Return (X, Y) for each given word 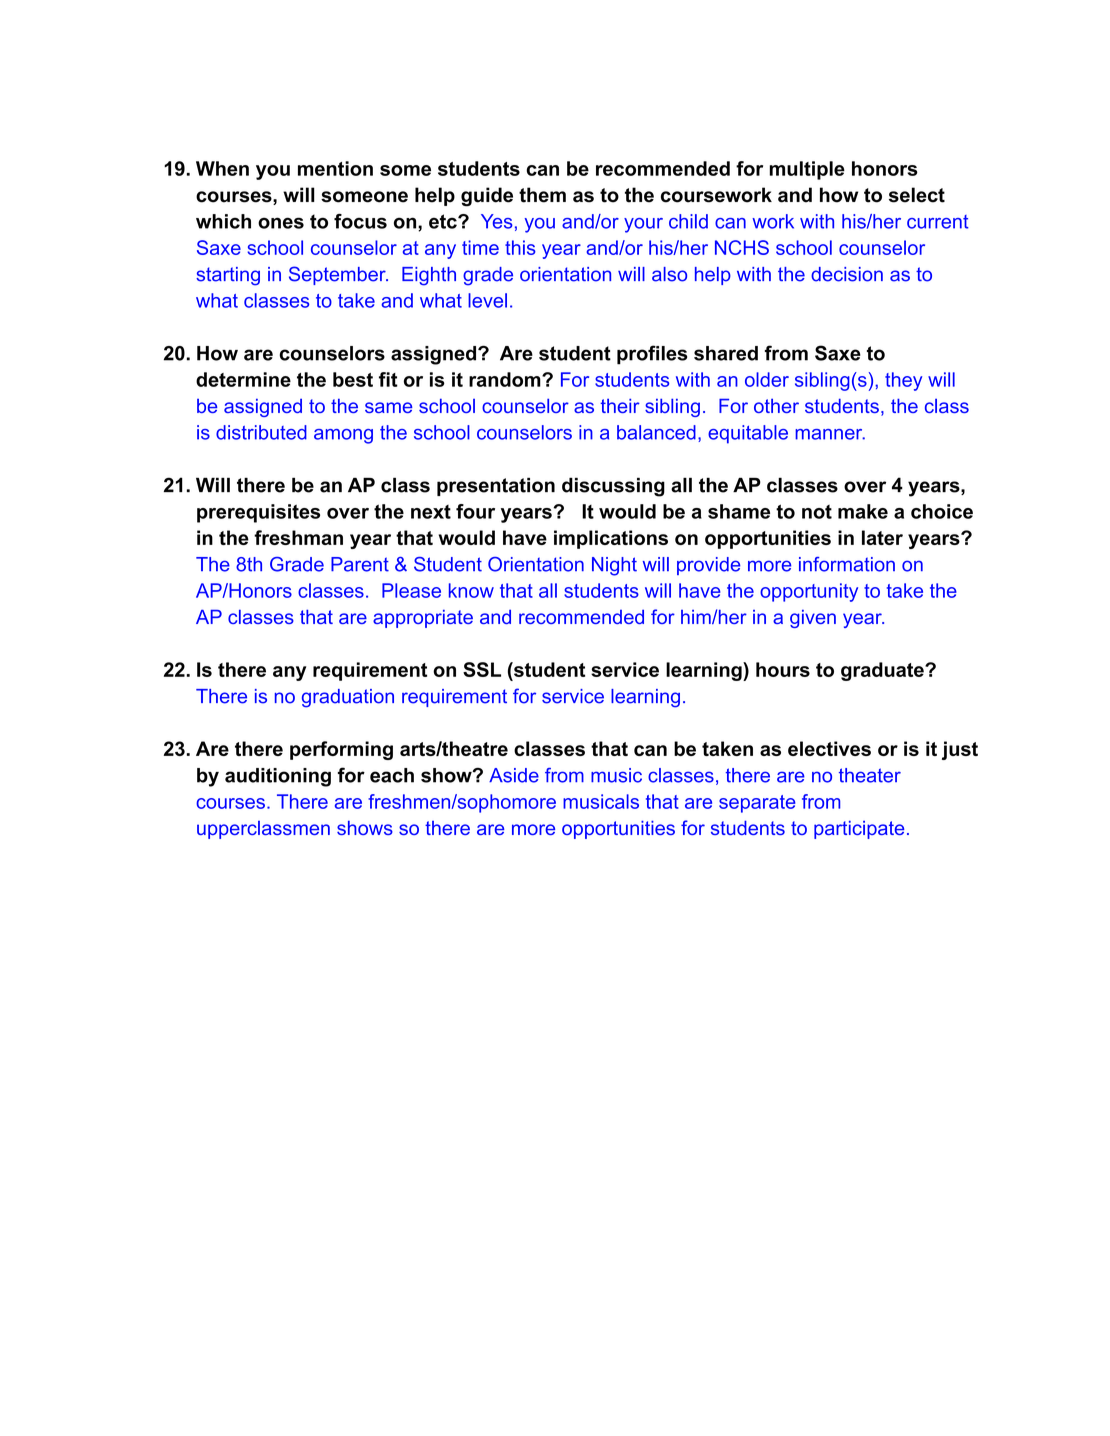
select (917, 195)
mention (335, 168)
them (542, 195)
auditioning (278, 777)
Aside (514, 775)
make (863, 511)
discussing (613, 487)
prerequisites (258, 513)
